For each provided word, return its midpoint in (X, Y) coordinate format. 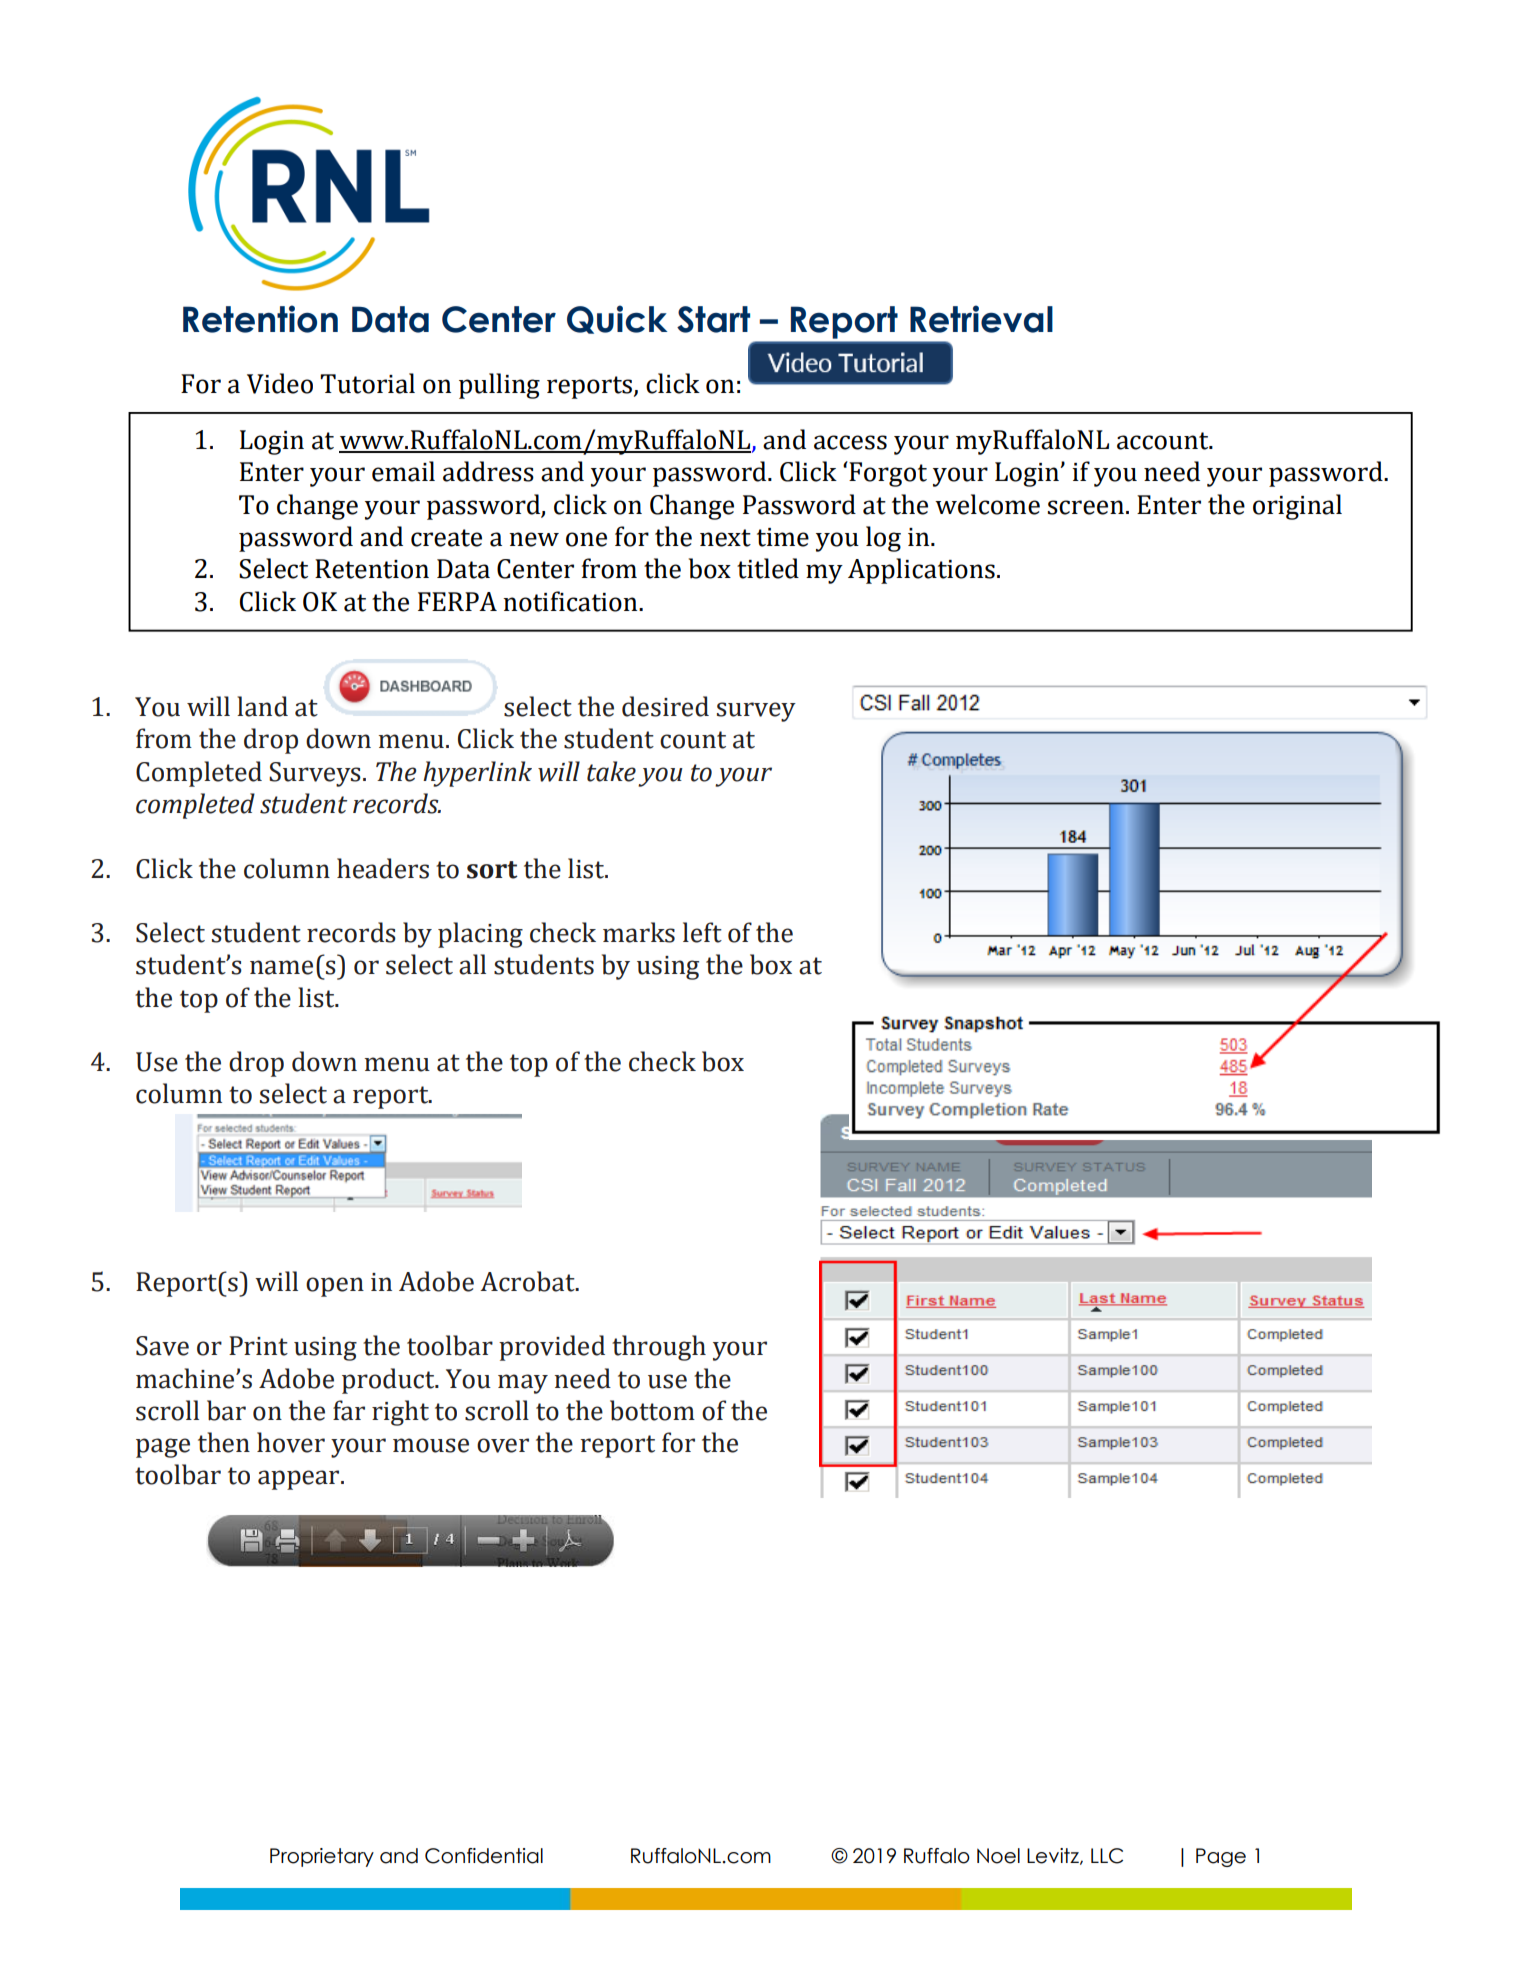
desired (665, 706)
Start (713, 319)
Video (280, 383)
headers (383, 868)
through (659, 1348)
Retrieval (981, 319)
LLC (1107, 1856)
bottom (652, 1410)
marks (639, 932)
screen (1086, 507)
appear (300, 1480)
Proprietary (322, 1857)
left (702, 932)
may (523, 1384)
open (335, 1287)
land (262, 706)
